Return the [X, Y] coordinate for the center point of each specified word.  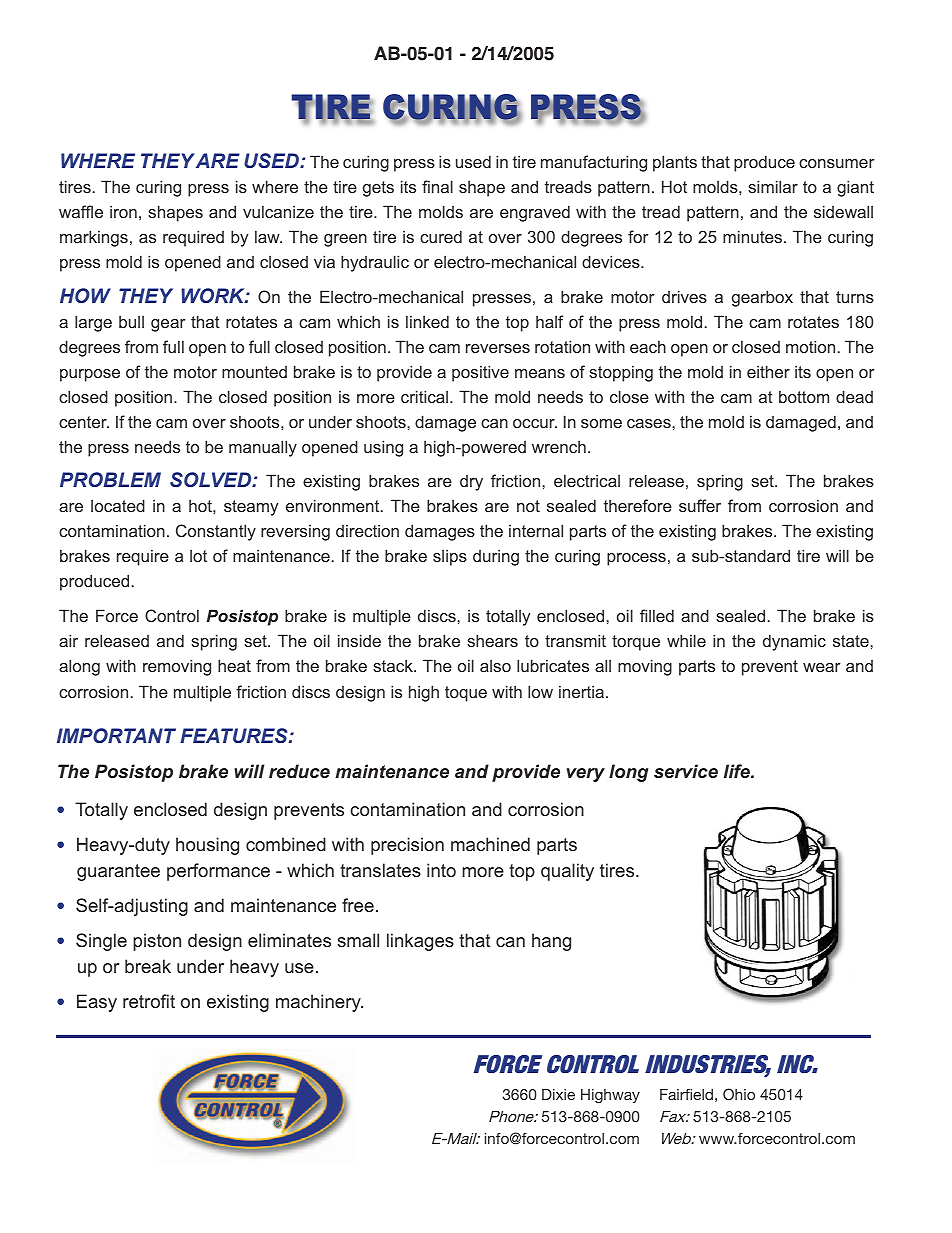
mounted [254, 372]
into [441, 870]
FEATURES [235, 735]
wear [822, 667]
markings [94, 238]
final [437, 186]
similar [773, 186]
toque [466, 694]
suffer [700, 505]
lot [198, 555]
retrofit [149, 1001]
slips [450, 557]
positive [480, 373]
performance [218, 872]
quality [567, 872]
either [768, 371]
